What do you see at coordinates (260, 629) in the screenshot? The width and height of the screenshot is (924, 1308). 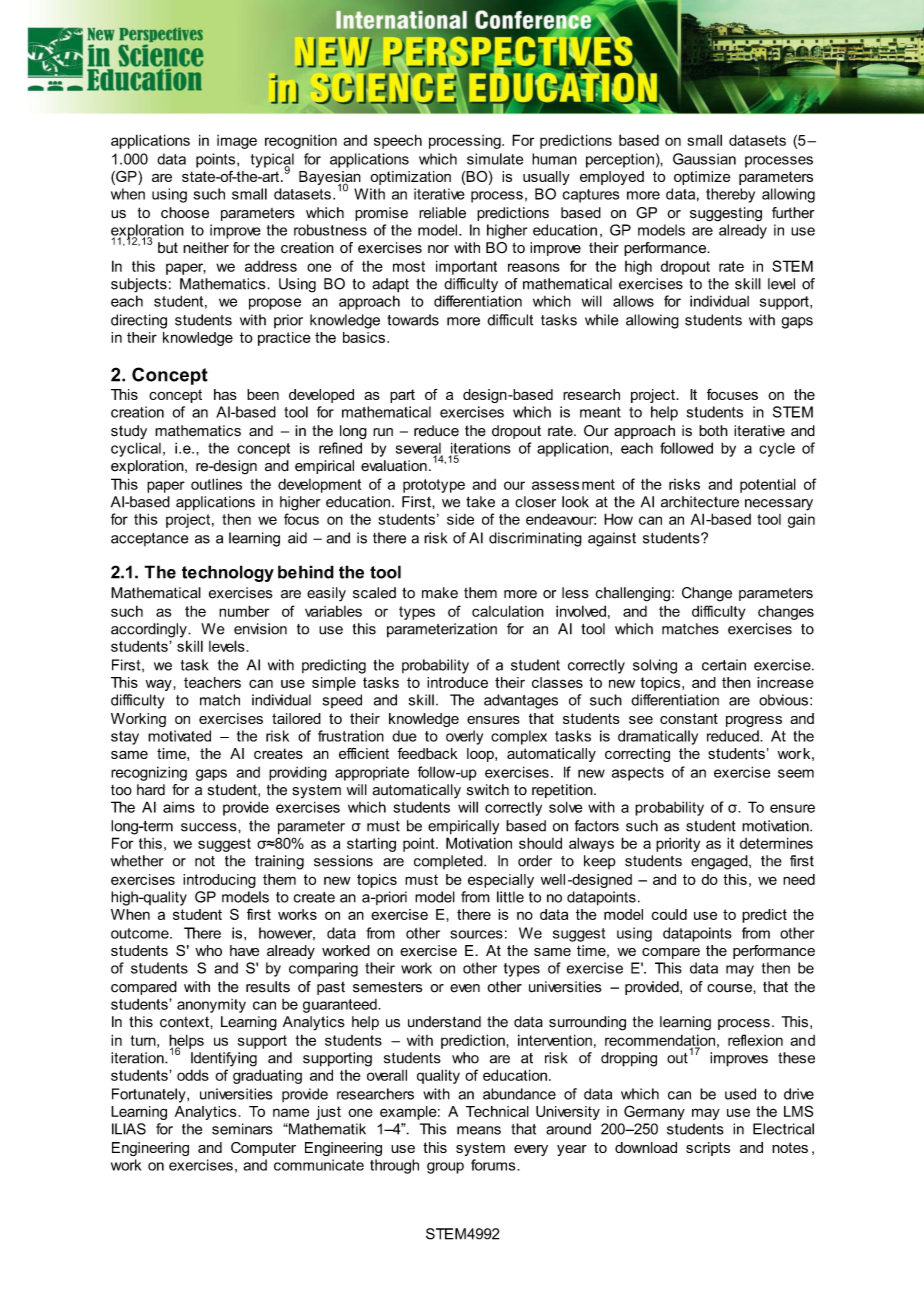 I see `envision` at bounding box center [260, 629].
